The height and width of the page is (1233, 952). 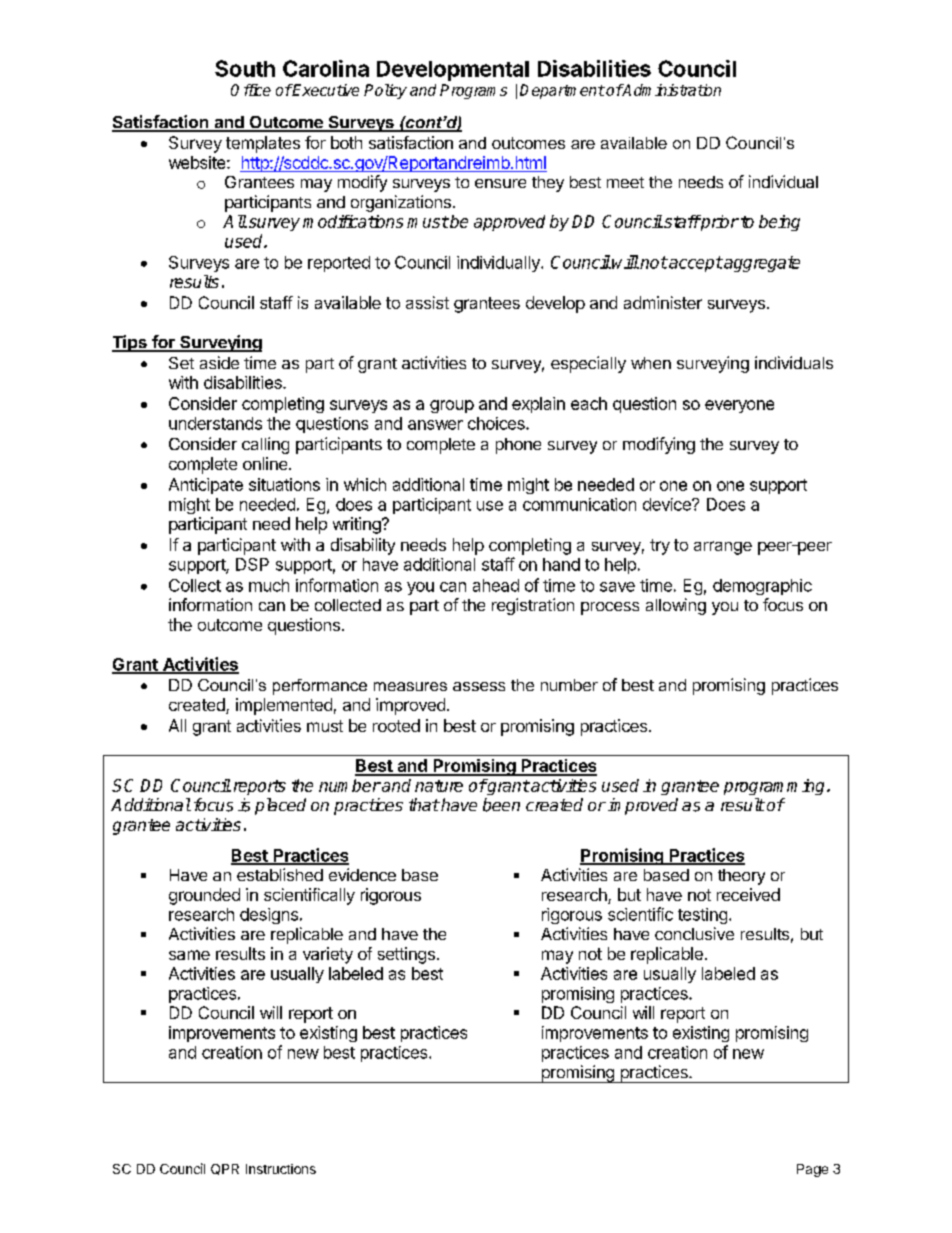 What do you see at coordinates (269, 585) in the page?
I see `much` at bounding box center [269, 585].
